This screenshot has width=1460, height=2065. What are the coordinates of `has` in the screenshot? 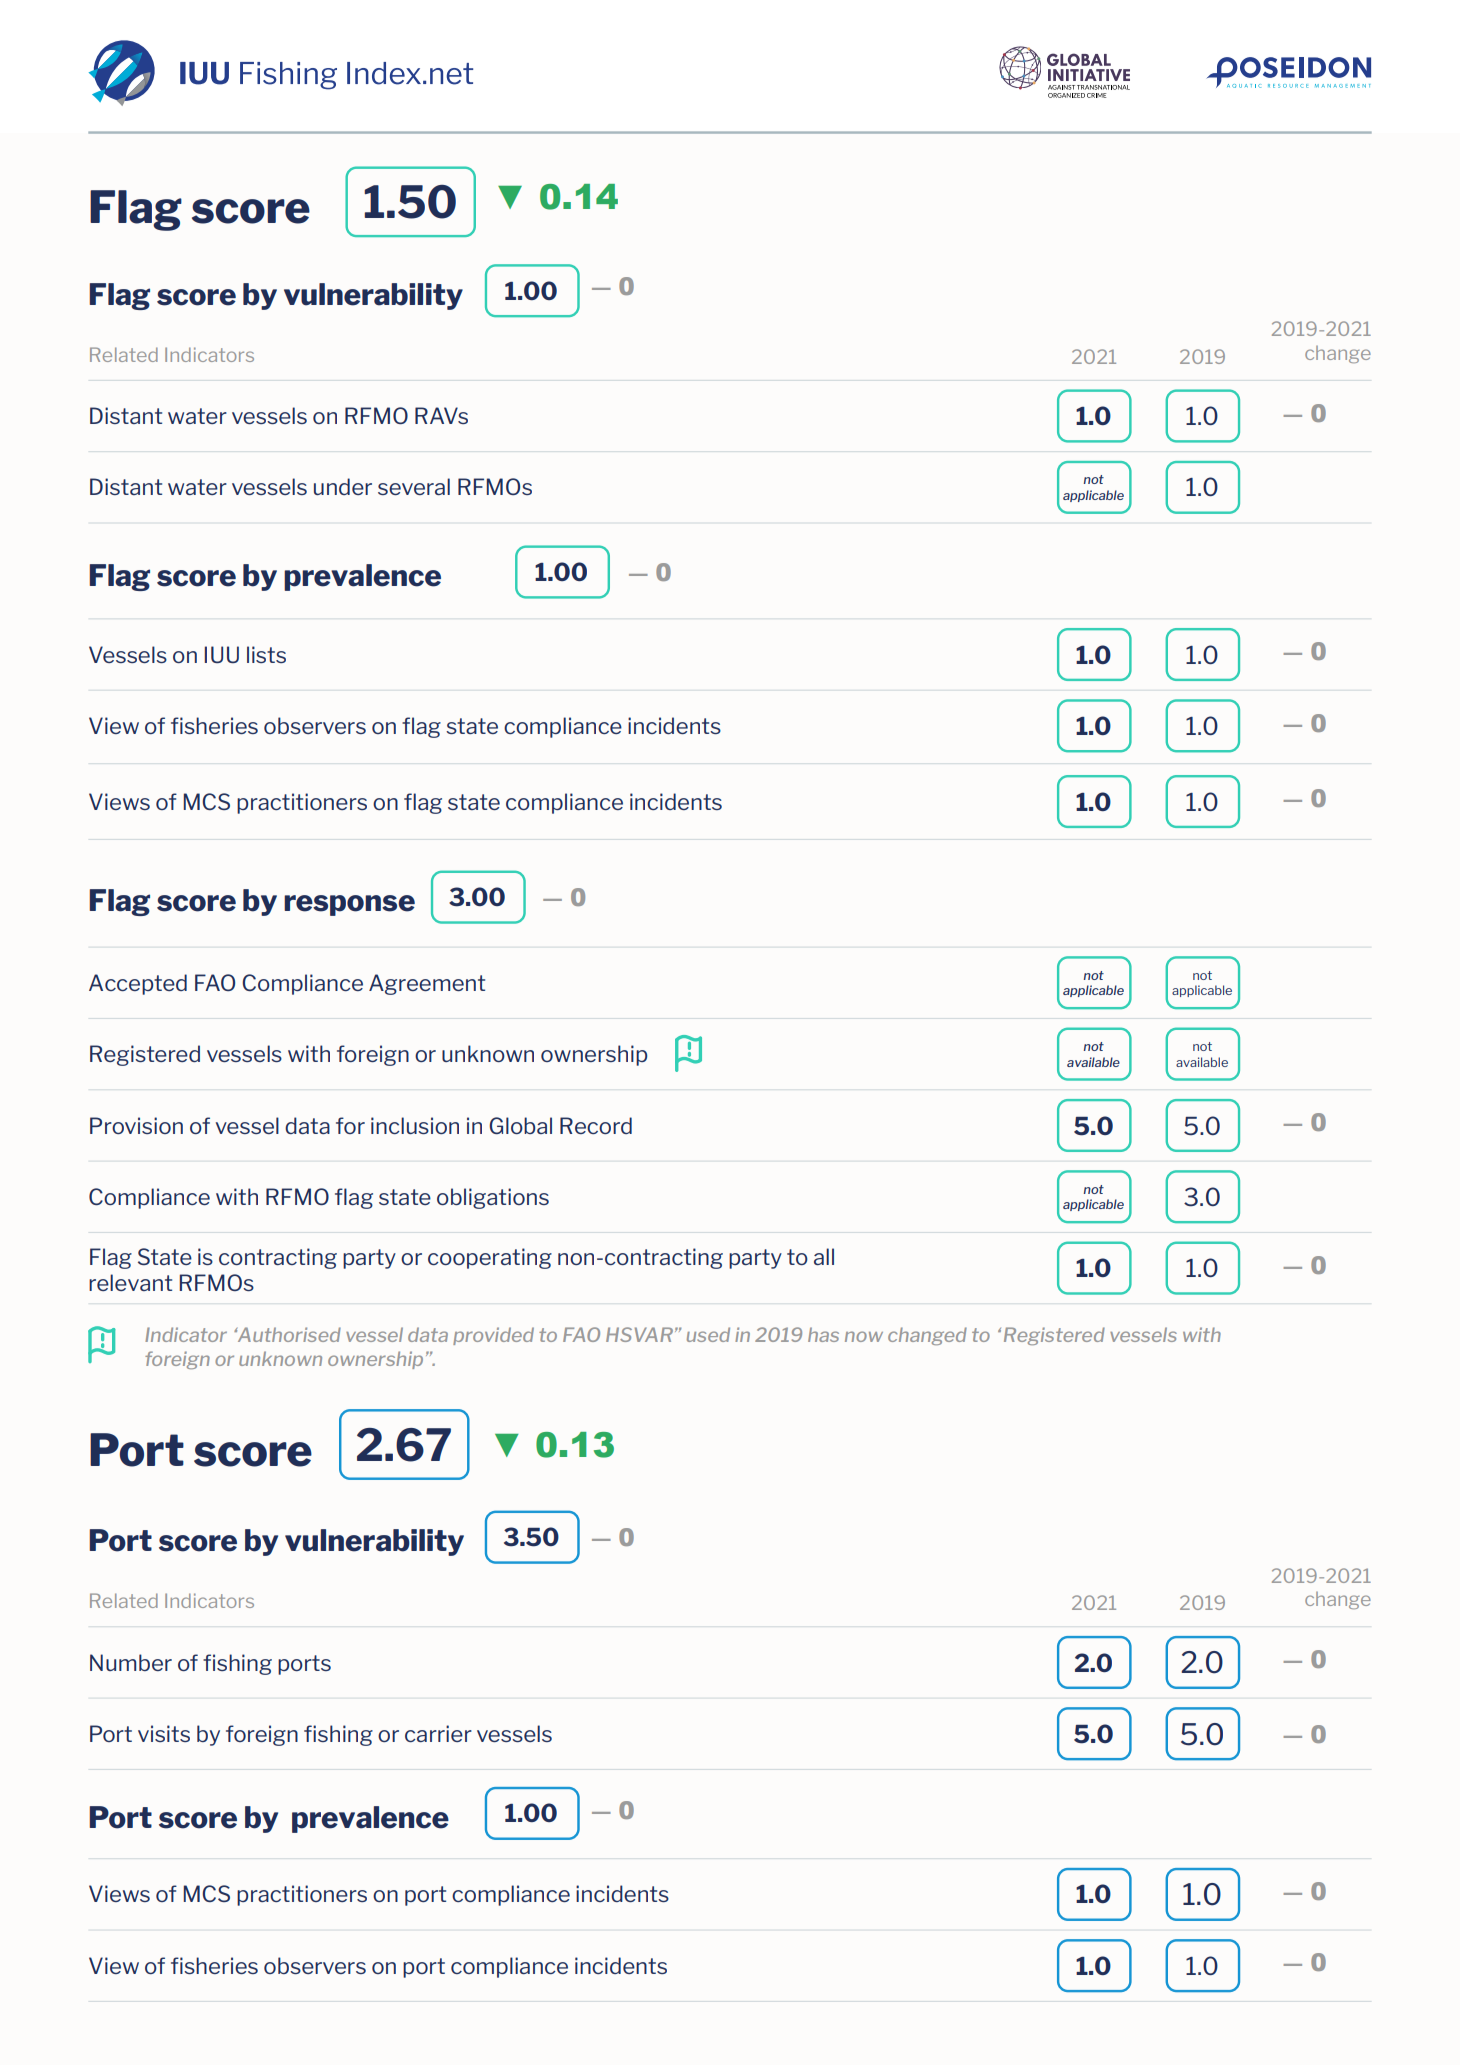 It's located at (823, 1334).
